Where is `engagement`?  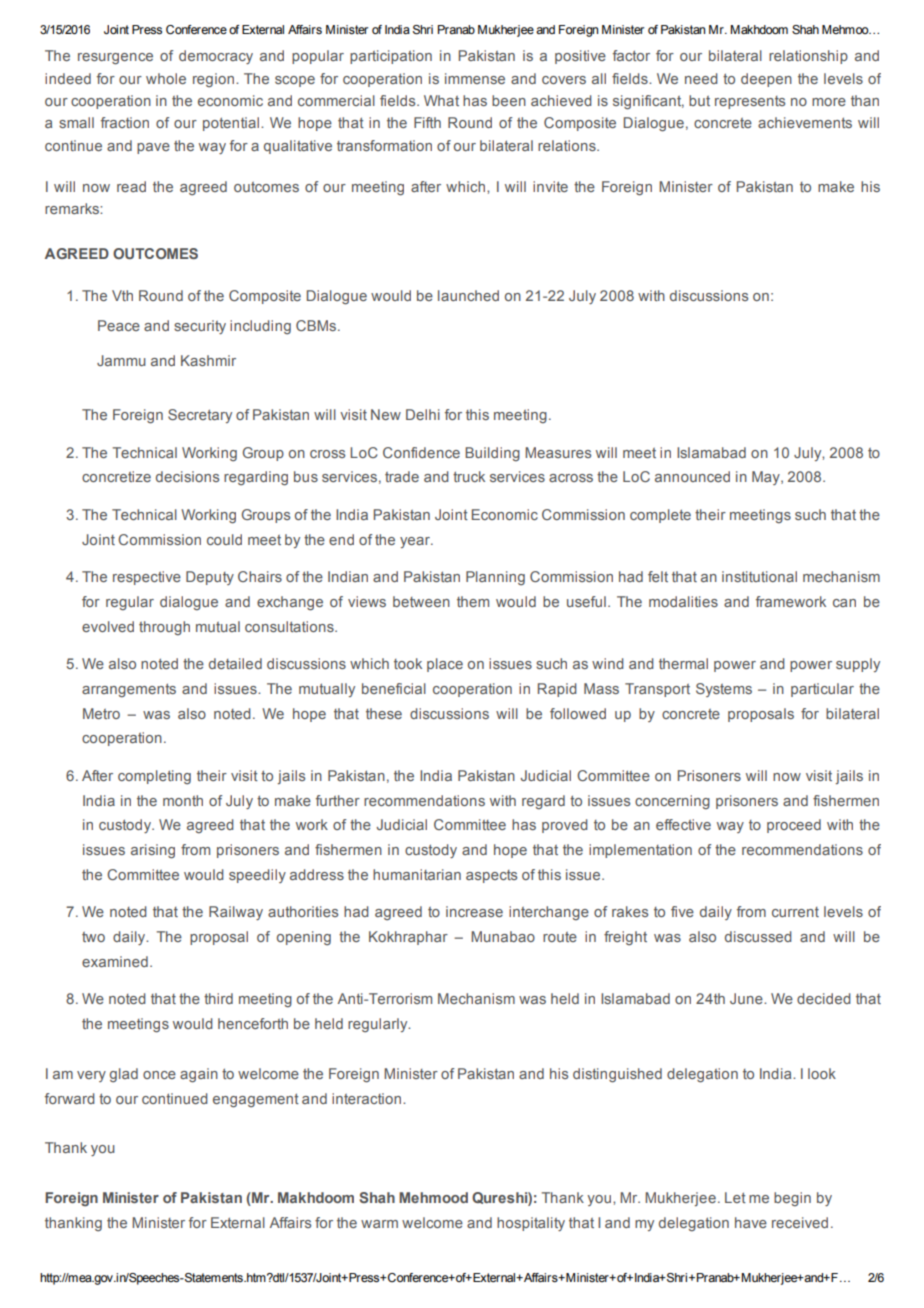 engagement is located at coordinates (256, 1100).
